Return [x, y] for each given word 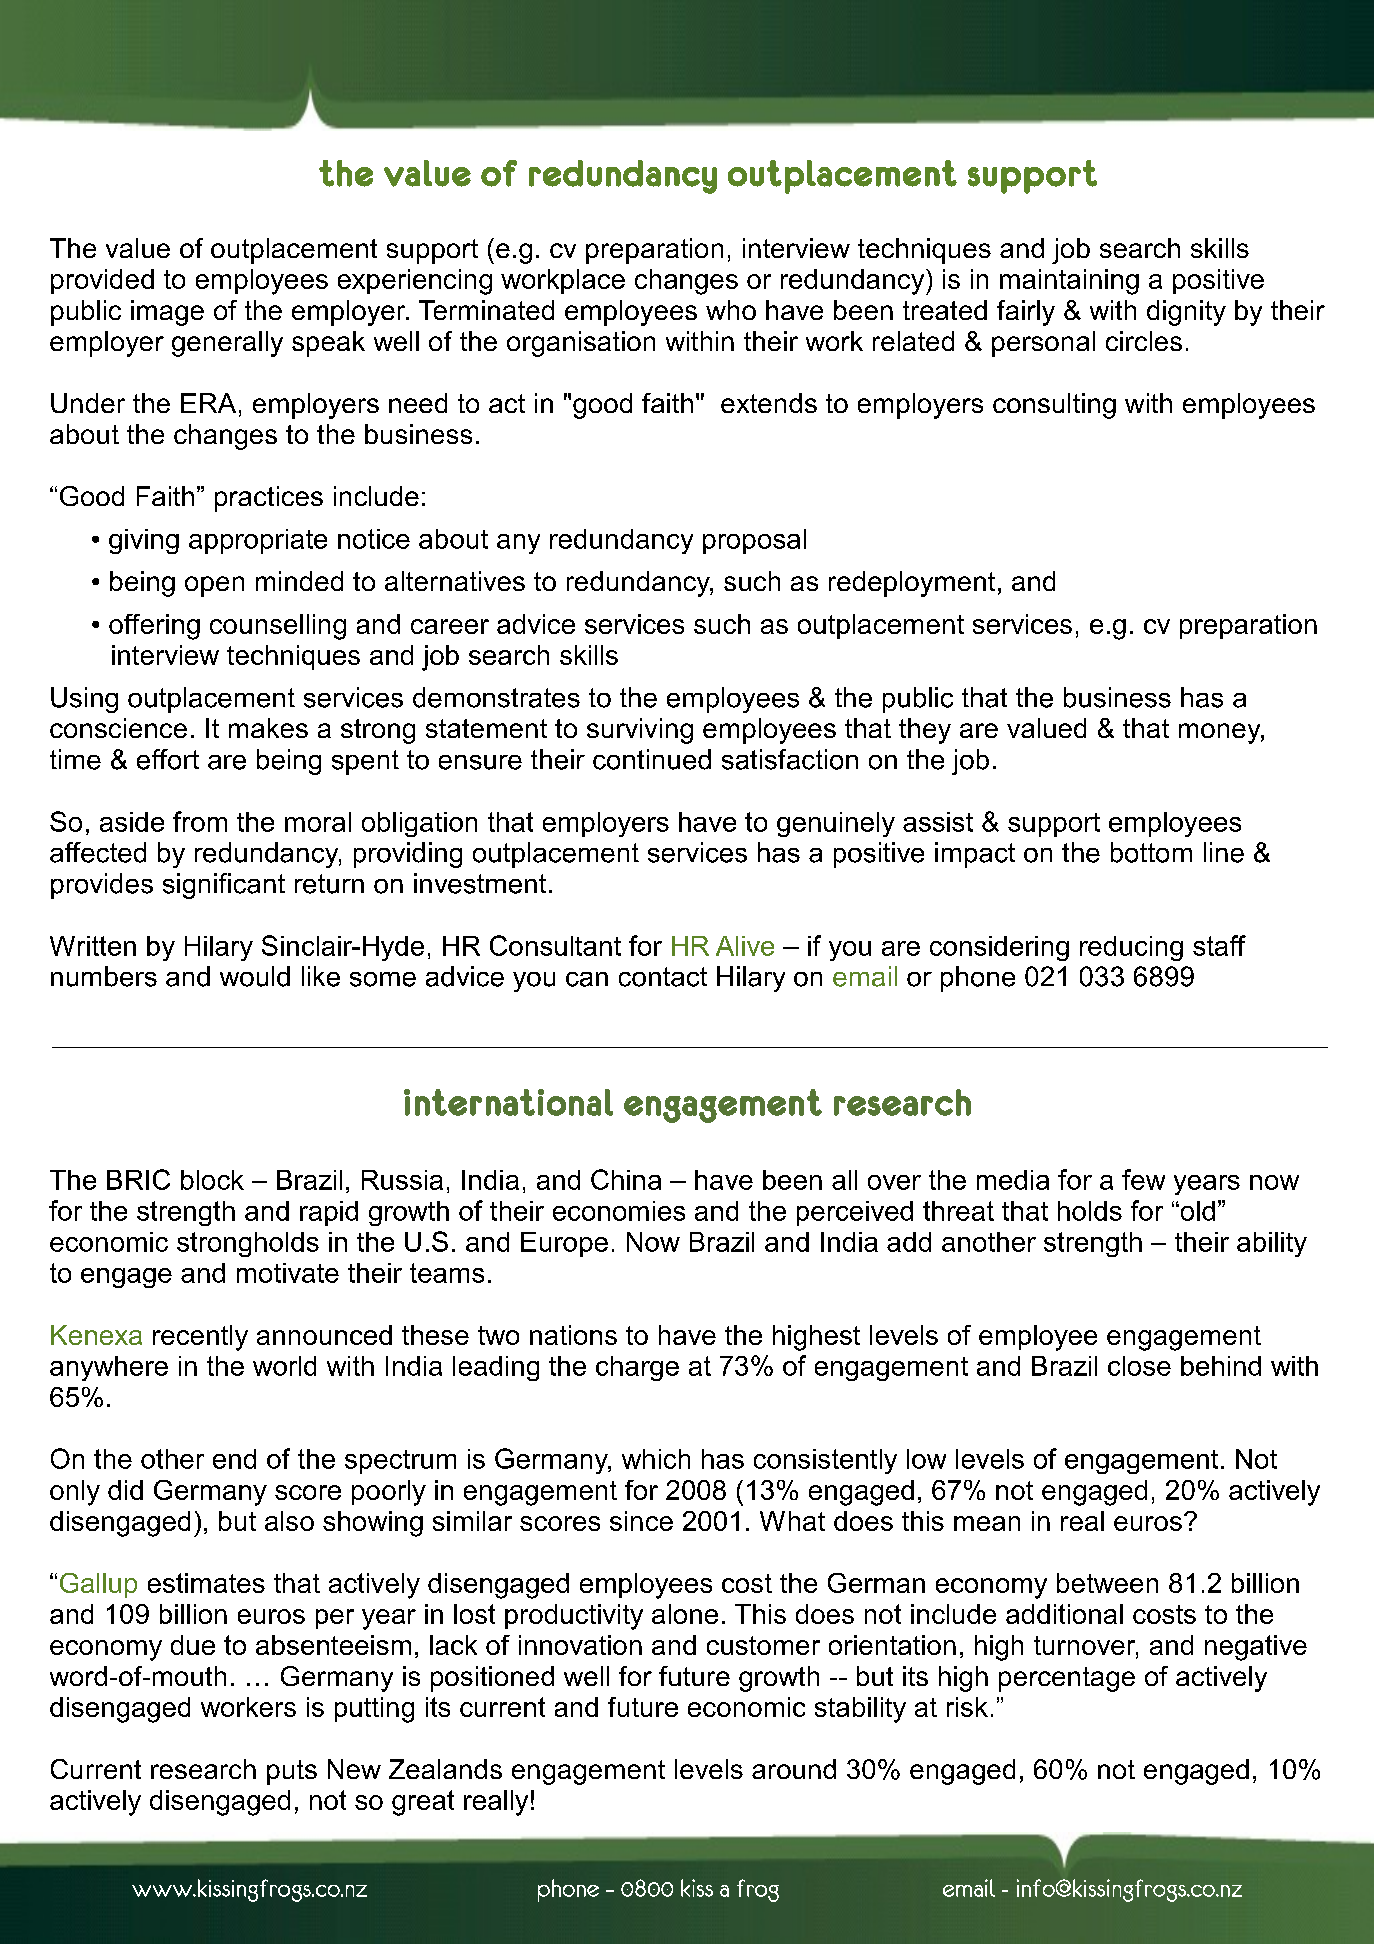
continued [652, 759]
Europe [564, 1244]
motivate [288, 1273]
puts [292, 1772]
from [200, 821]
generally [227, 344]
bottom [1151, 852]
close [1139, 1366]
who [731, 310]
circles [1144, 341]
